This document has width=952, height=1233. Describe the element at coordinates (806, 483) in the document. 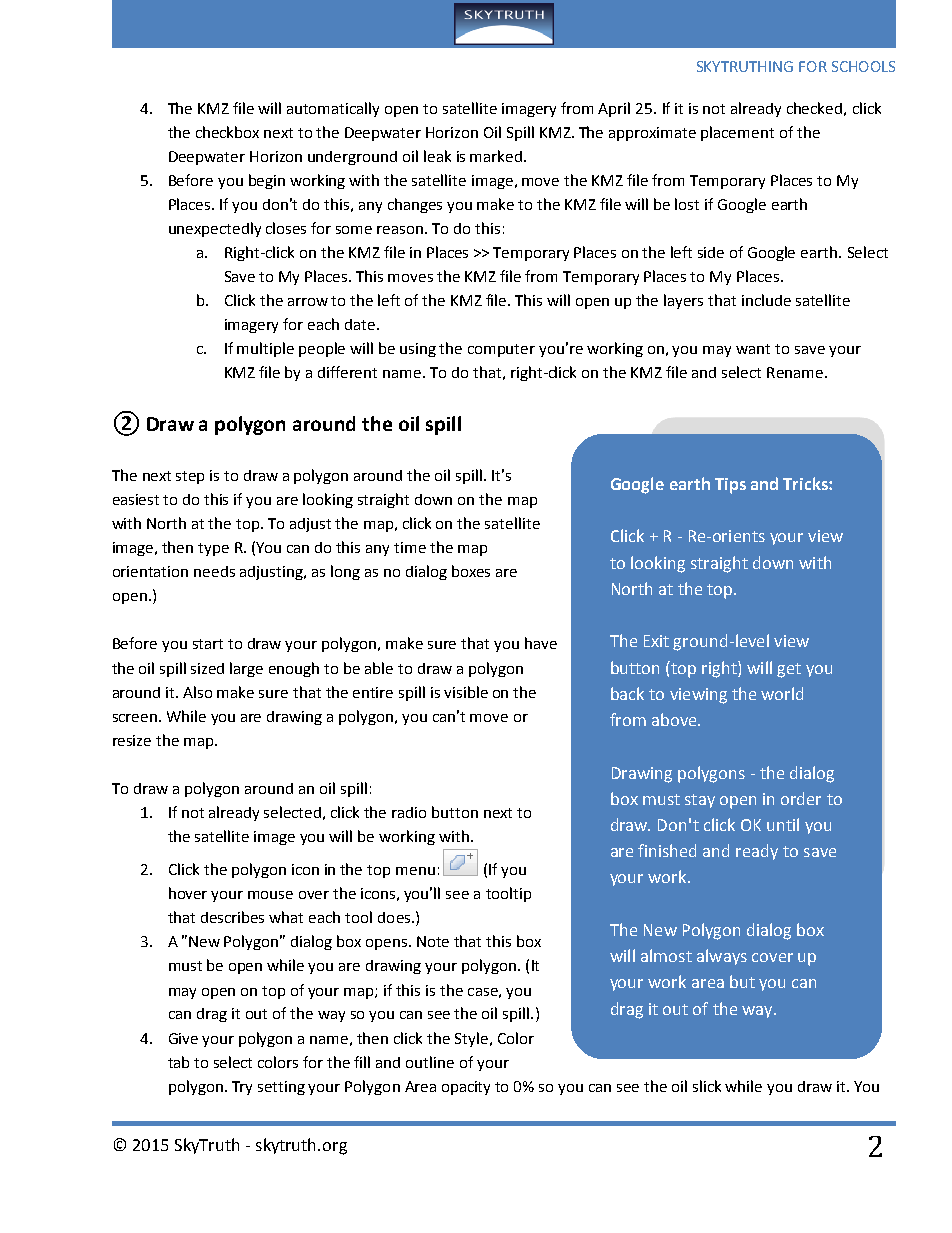

I see `Tricks` at that location.
